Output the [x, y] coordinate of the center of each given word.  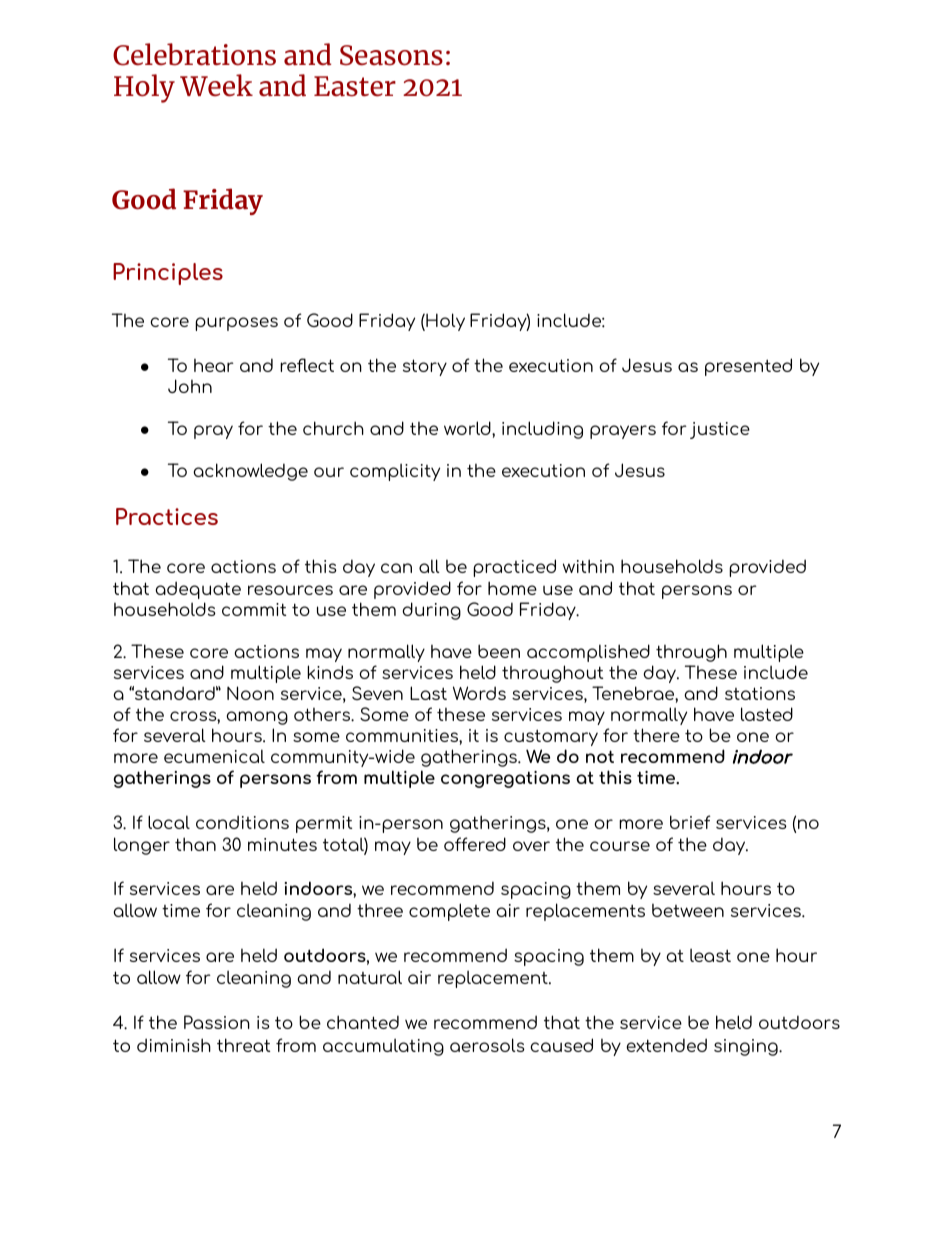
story [425, 367]
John [190, 386]
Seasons [391, 55]
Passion [217, 1022]
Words [479, 693]
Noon [250, 693]
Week [216, 85]
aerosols [487, 1045]
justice [720, 430]
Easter [355, 86]
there [656, 735]
